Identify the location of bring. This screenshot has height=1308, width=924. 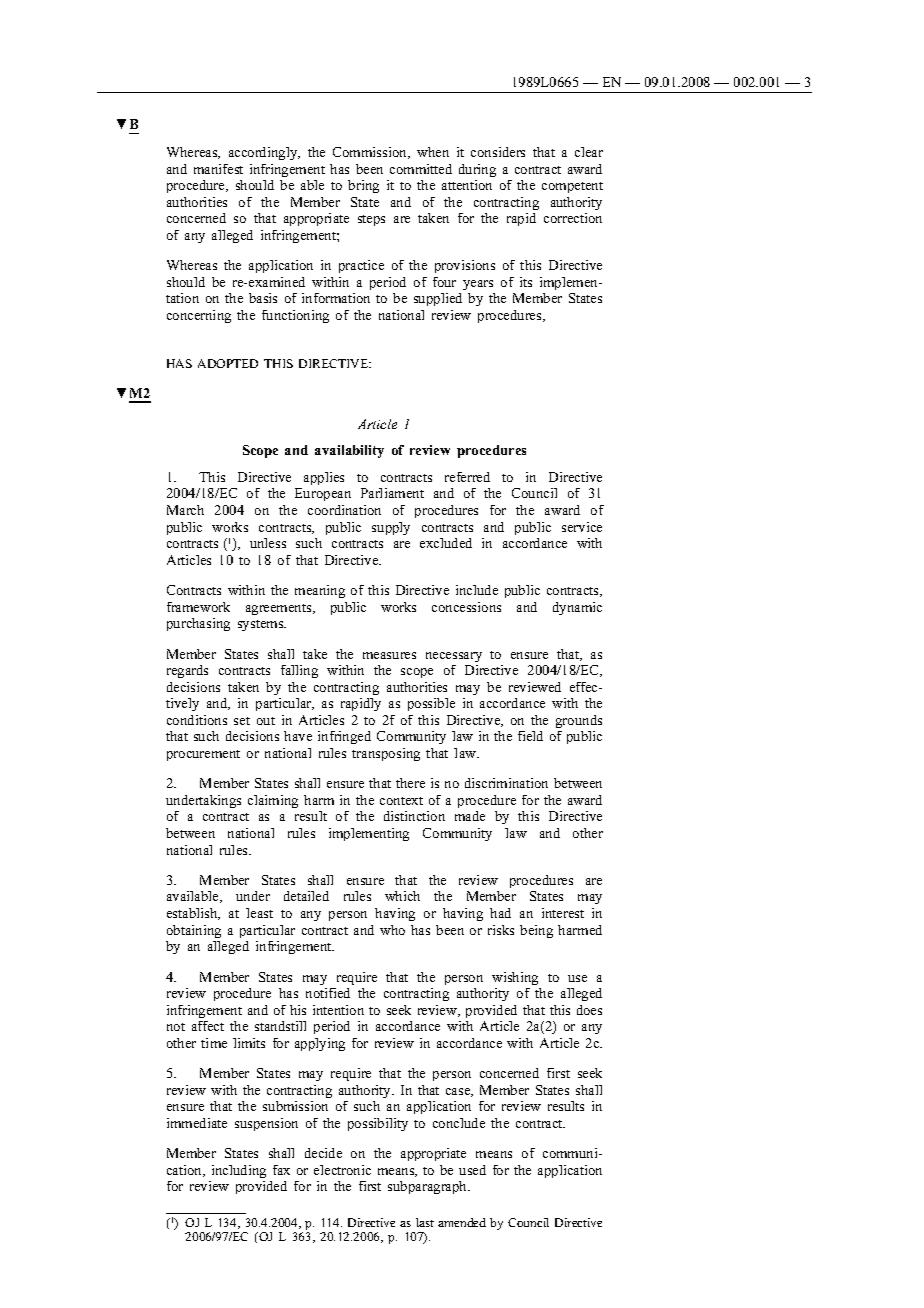
(363, 186).
